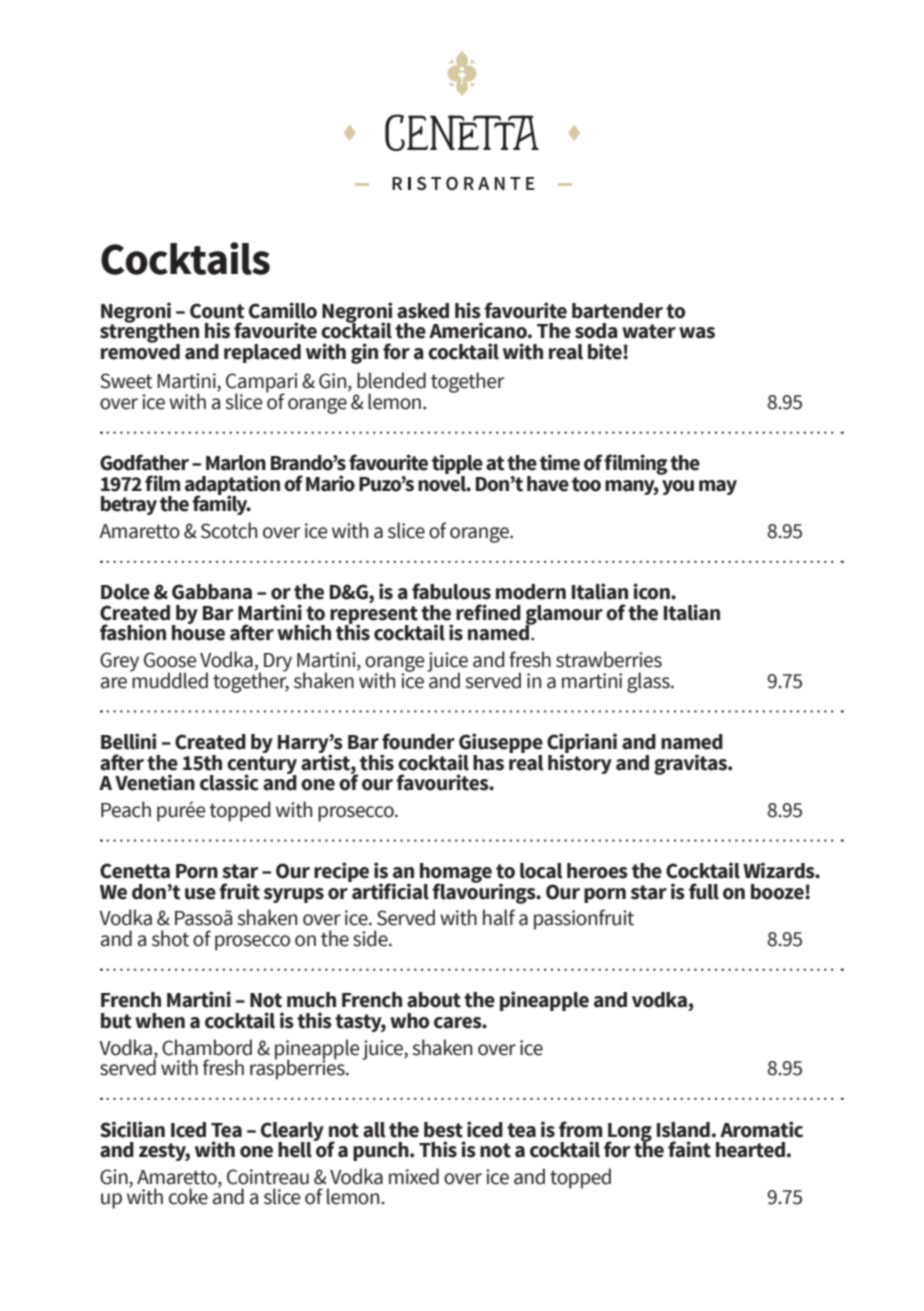 The height and width of the document is (1311, 924). What do you see at coordinates (414, 1176) in the document?
I see `mixed` at bounding box center [414, 1176].
